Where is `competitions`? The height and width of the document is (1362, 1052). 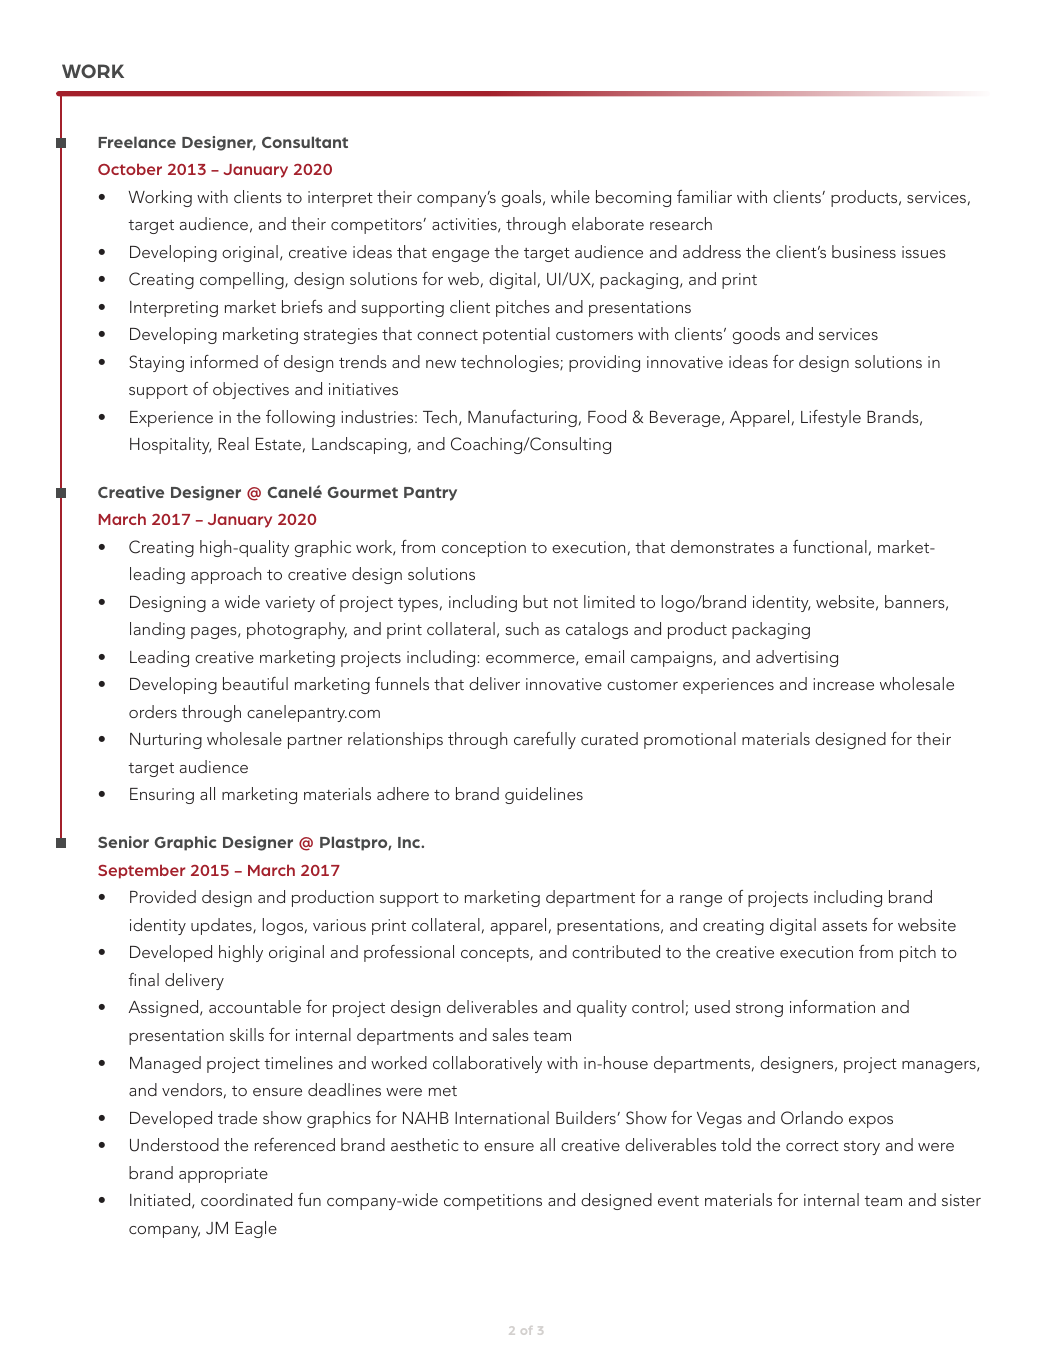
competitions is located at coordinates (493, 1202).
